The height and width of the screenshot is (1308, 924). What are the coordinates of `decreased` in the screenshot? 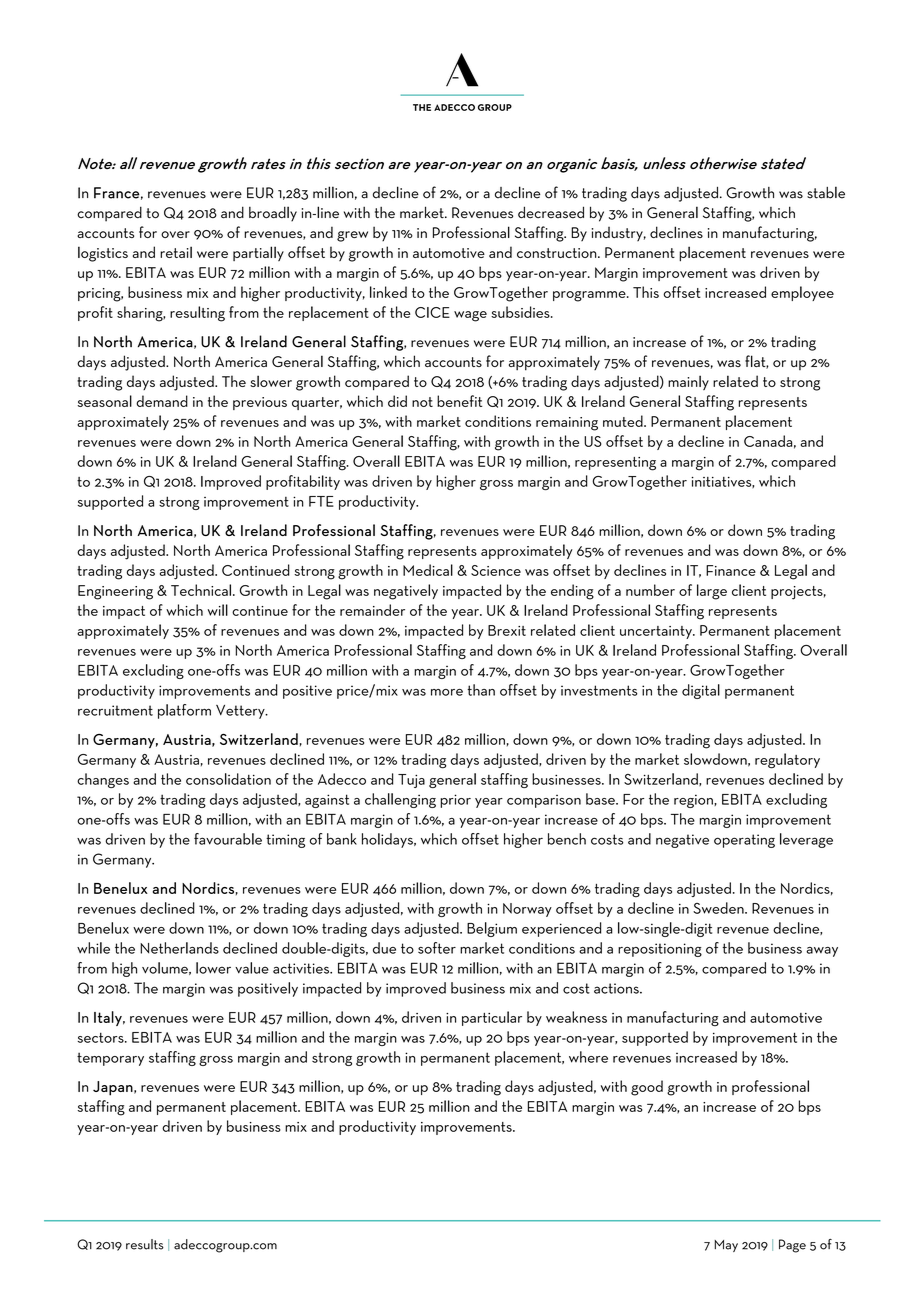 It's located at (551, 212).
